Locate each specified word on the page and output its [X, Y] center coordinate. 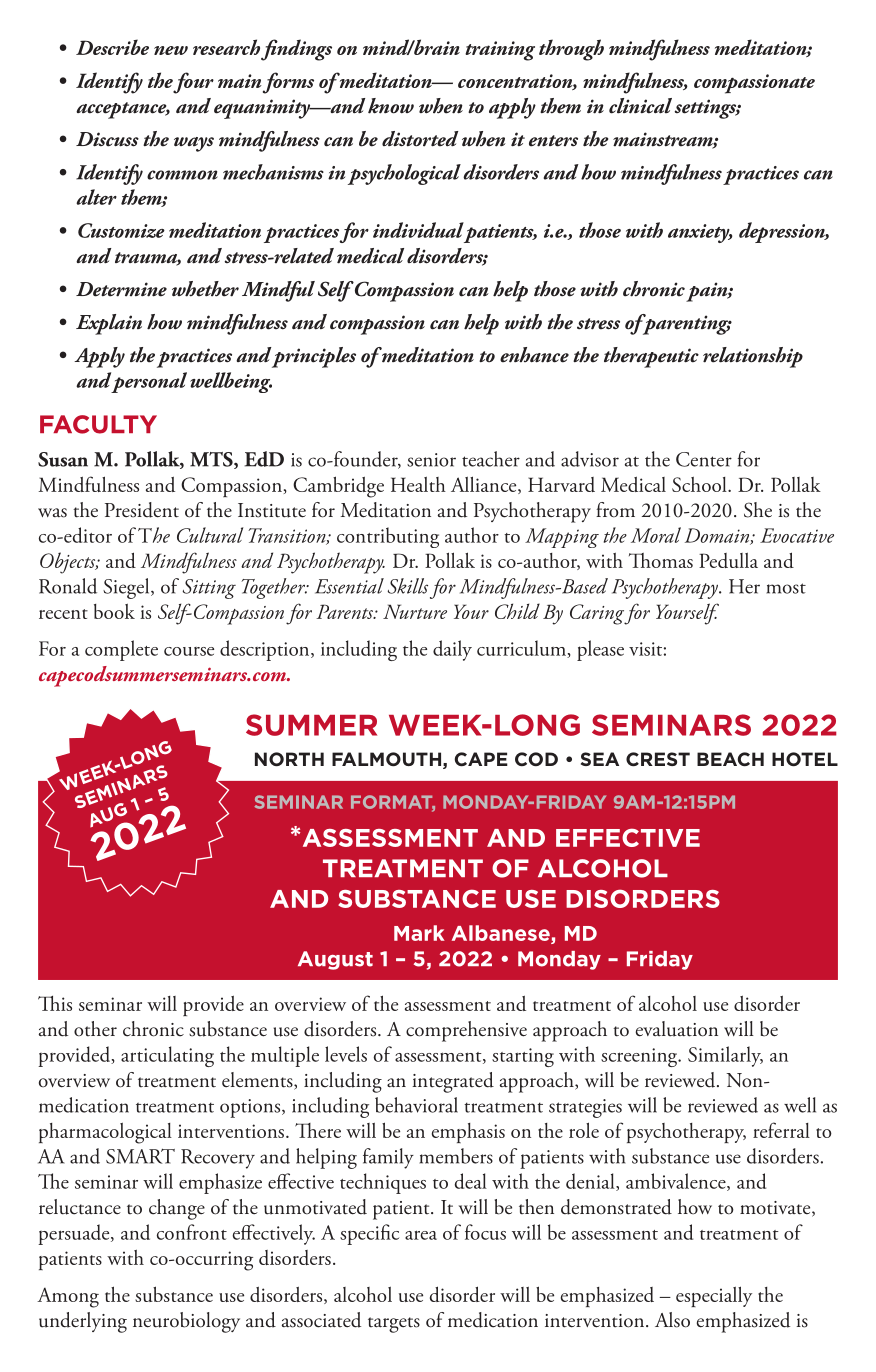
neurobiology [186, 1322]
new [171, 50]
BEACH [730, 759]
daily [452, 650]
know [391, 106]
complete [121, 650]
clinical [640, 106]
